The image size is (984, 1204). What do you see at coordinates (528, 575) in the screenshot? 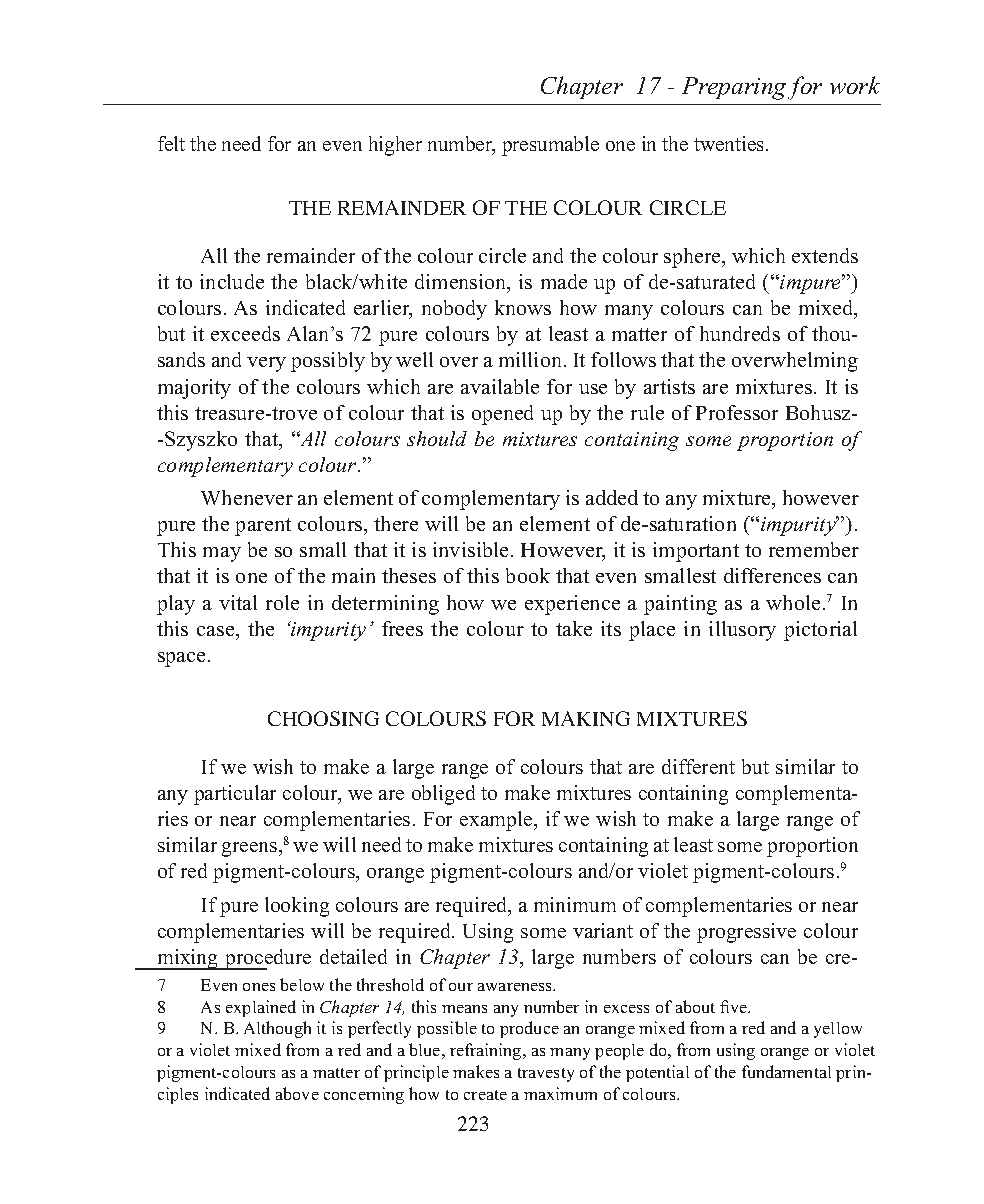
I see `book` at bounding box center [528, 575].
